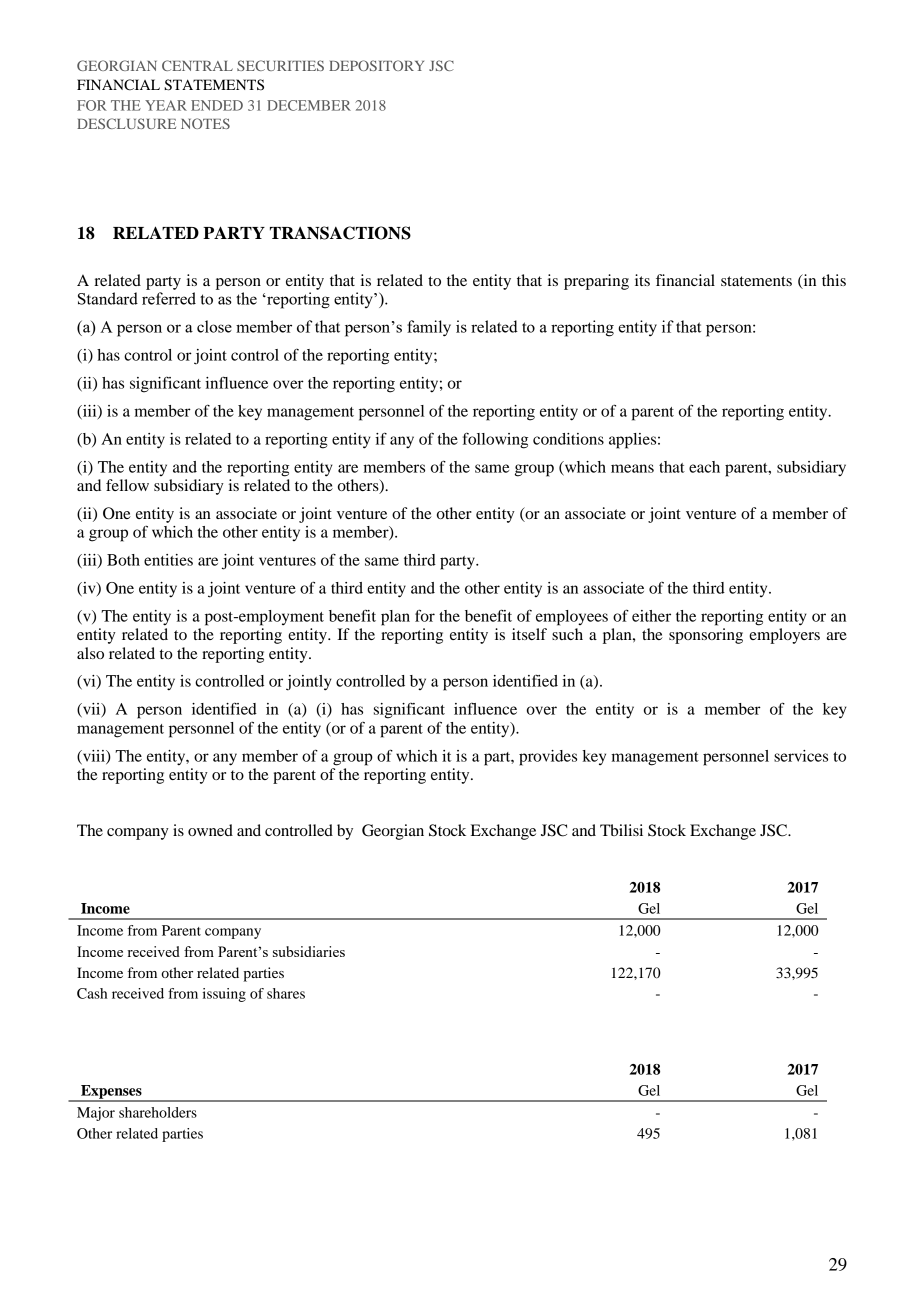  What do you see at coordinates (210, 830) in the image?
I see `owned` at bounding box center [210, 830].
